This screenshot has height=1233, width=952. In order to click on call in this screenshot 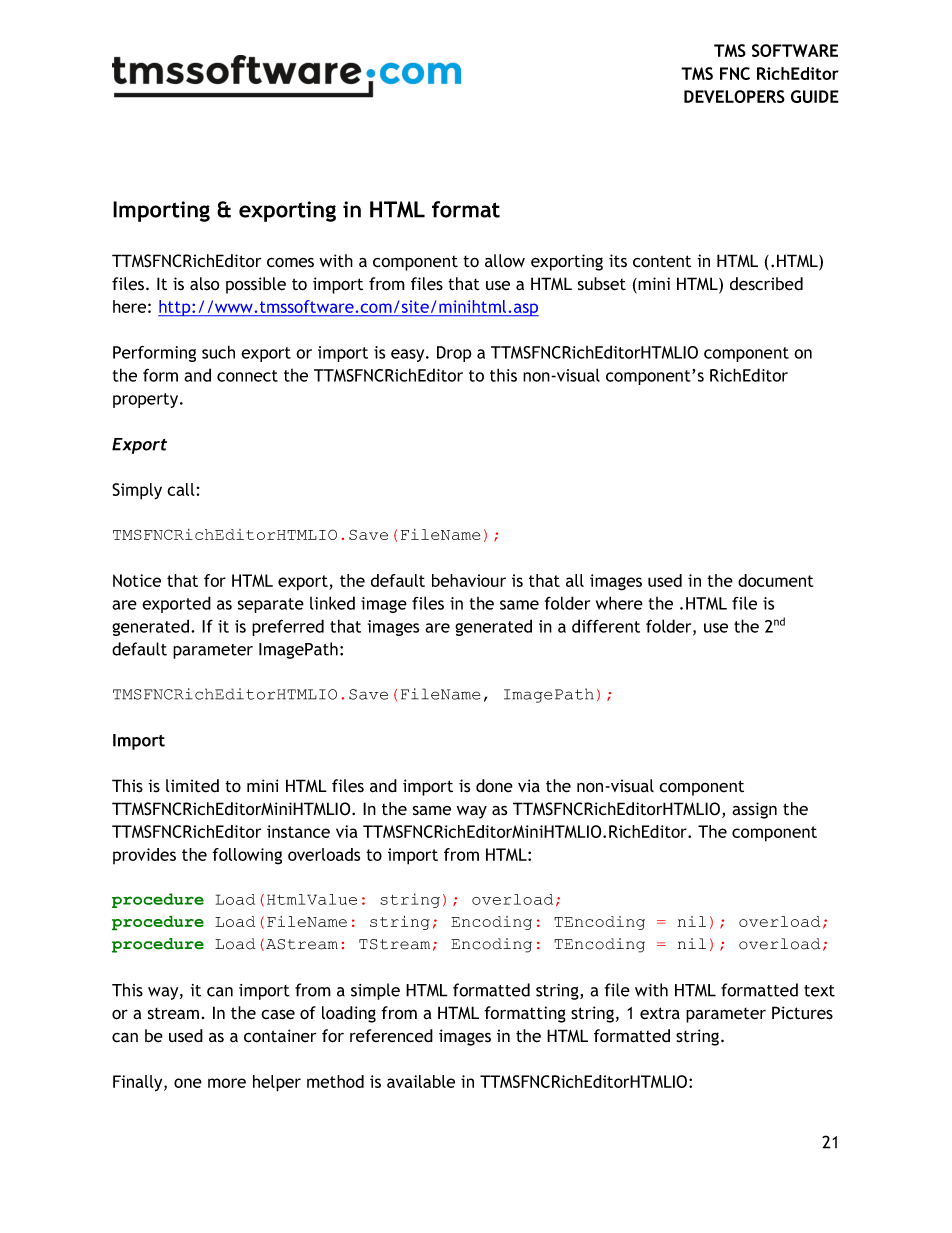, I will do `click(182, 489)`.
